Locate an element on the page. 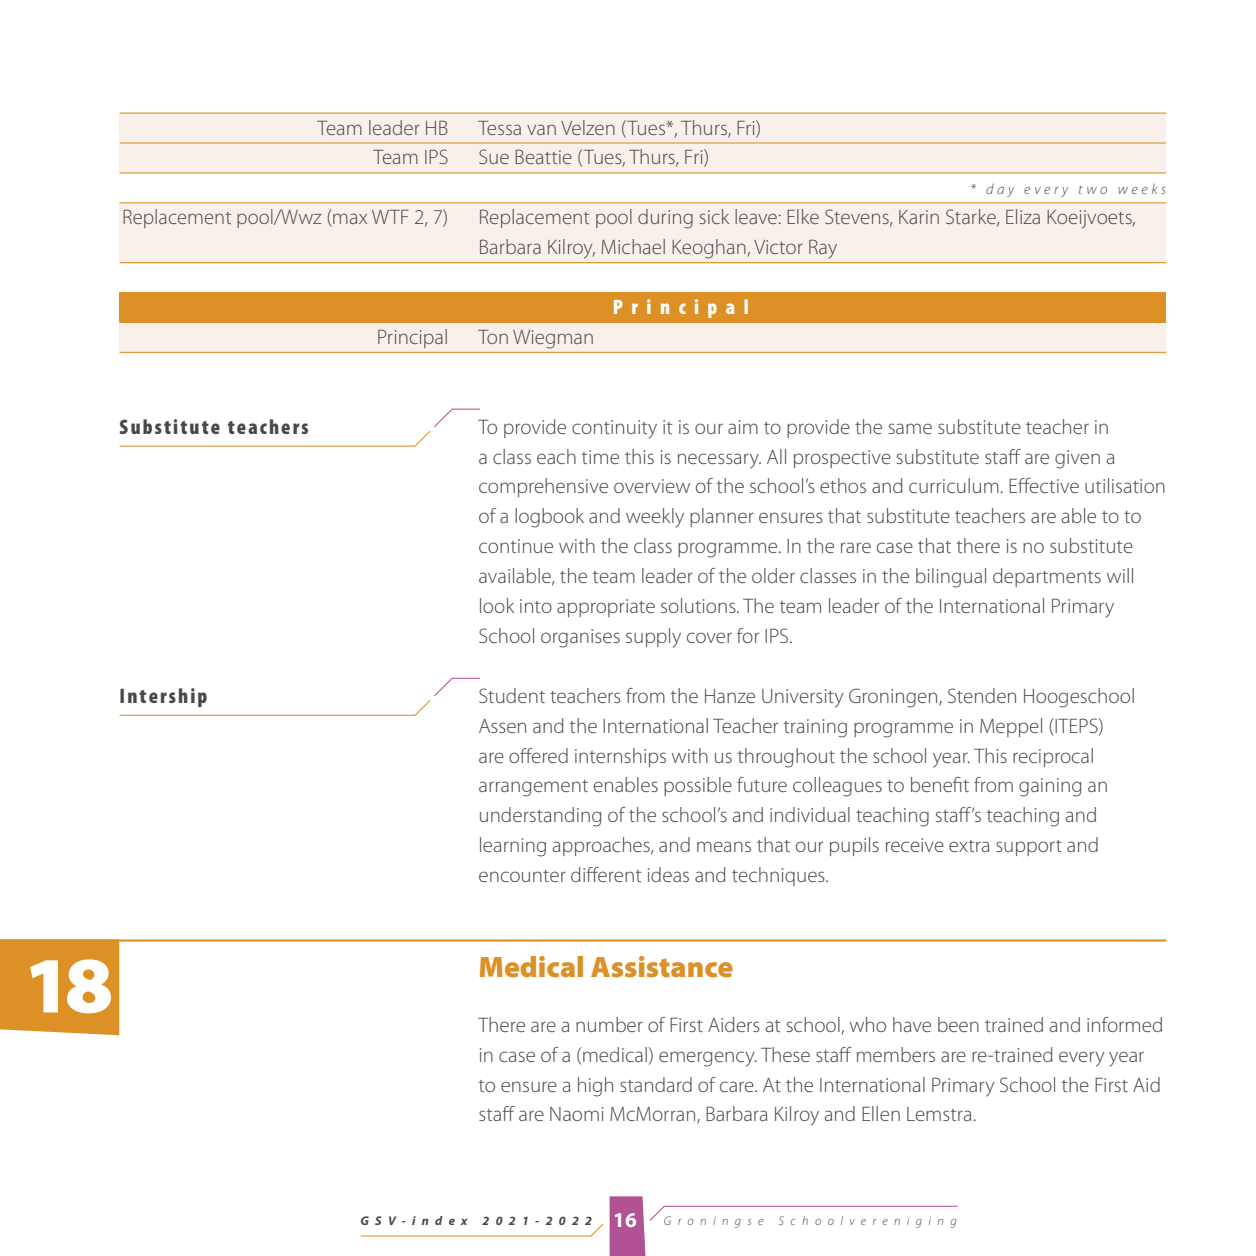 This page has width=1256, height=1256. cover is located at coordinates (709, 637).
